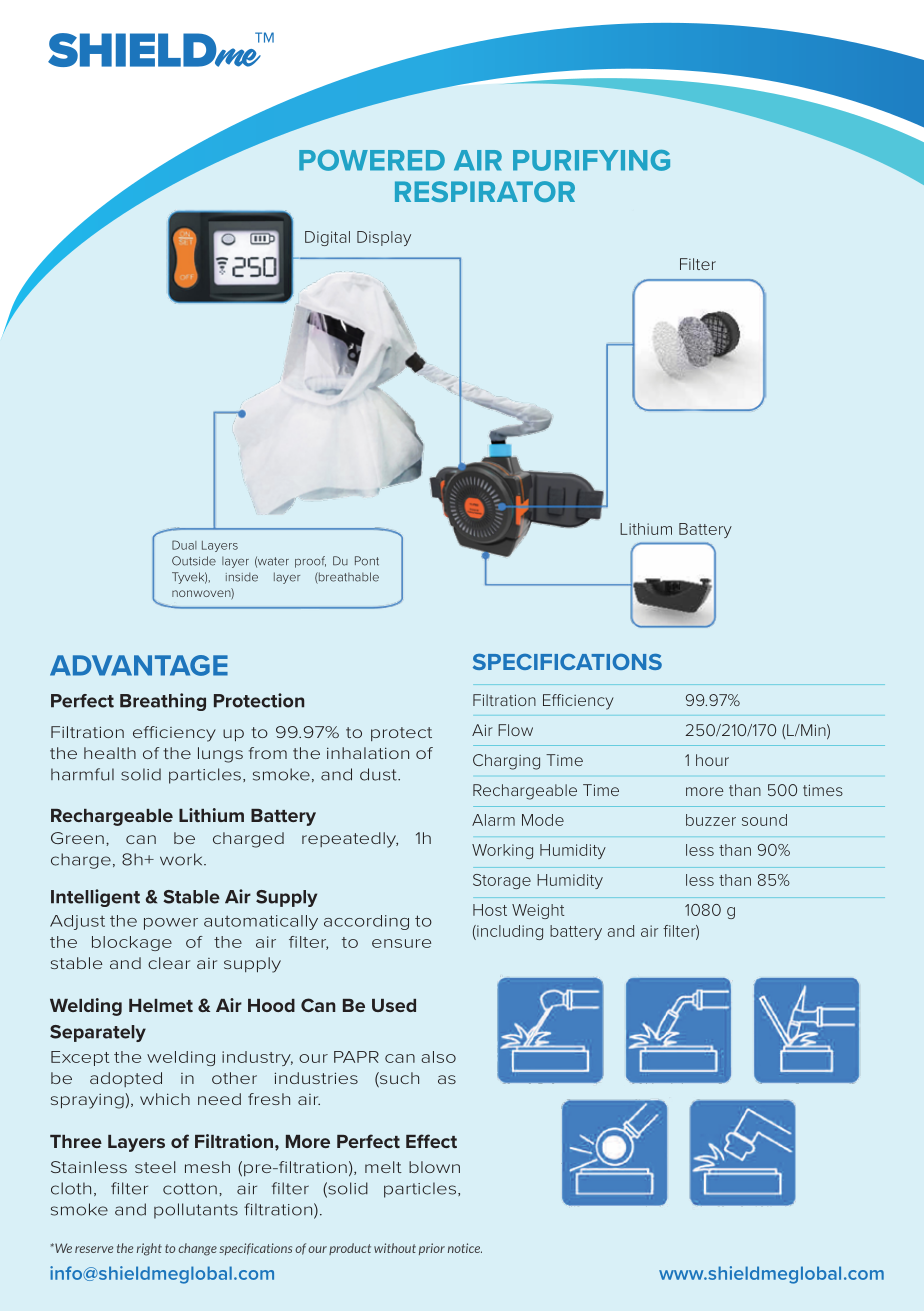  What do you see at coordinates (384, 238) in the document?
I see `Display` at bounding box center [384, 238].
